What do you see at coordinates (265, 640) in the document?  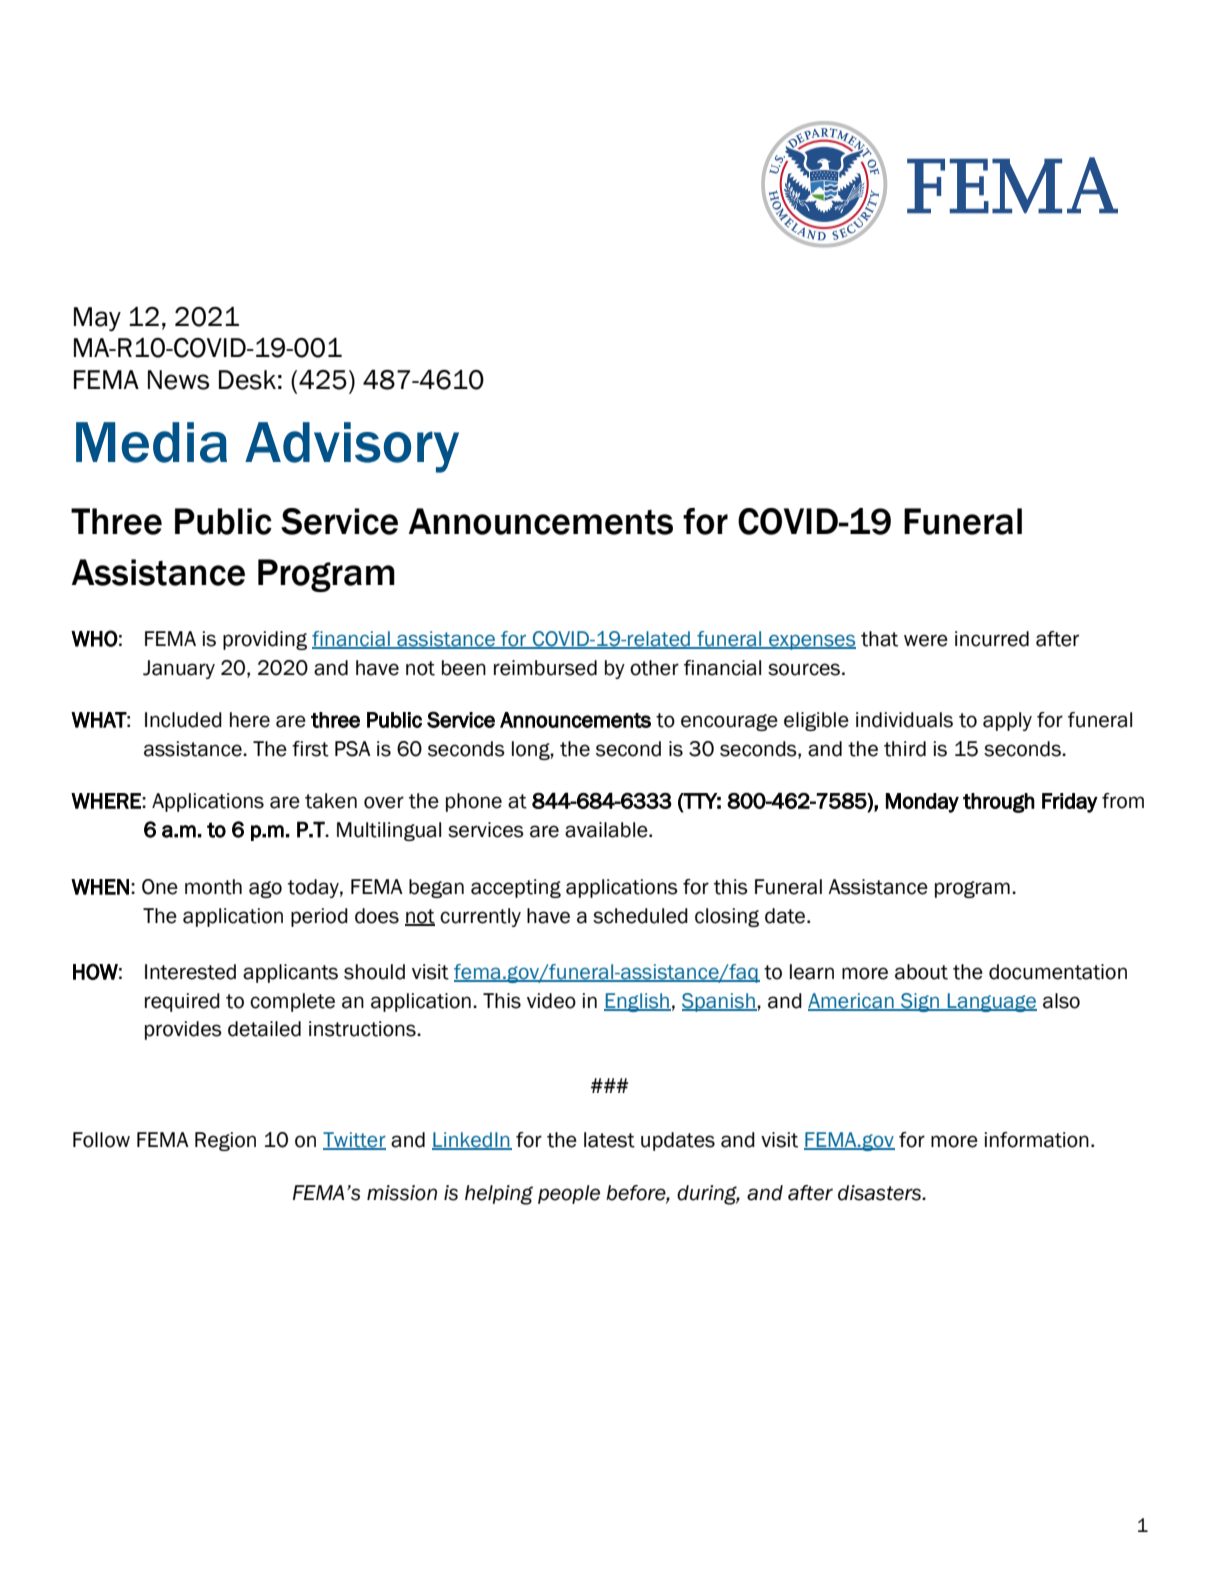 I see `providing` at bounding box center [265, 640].
